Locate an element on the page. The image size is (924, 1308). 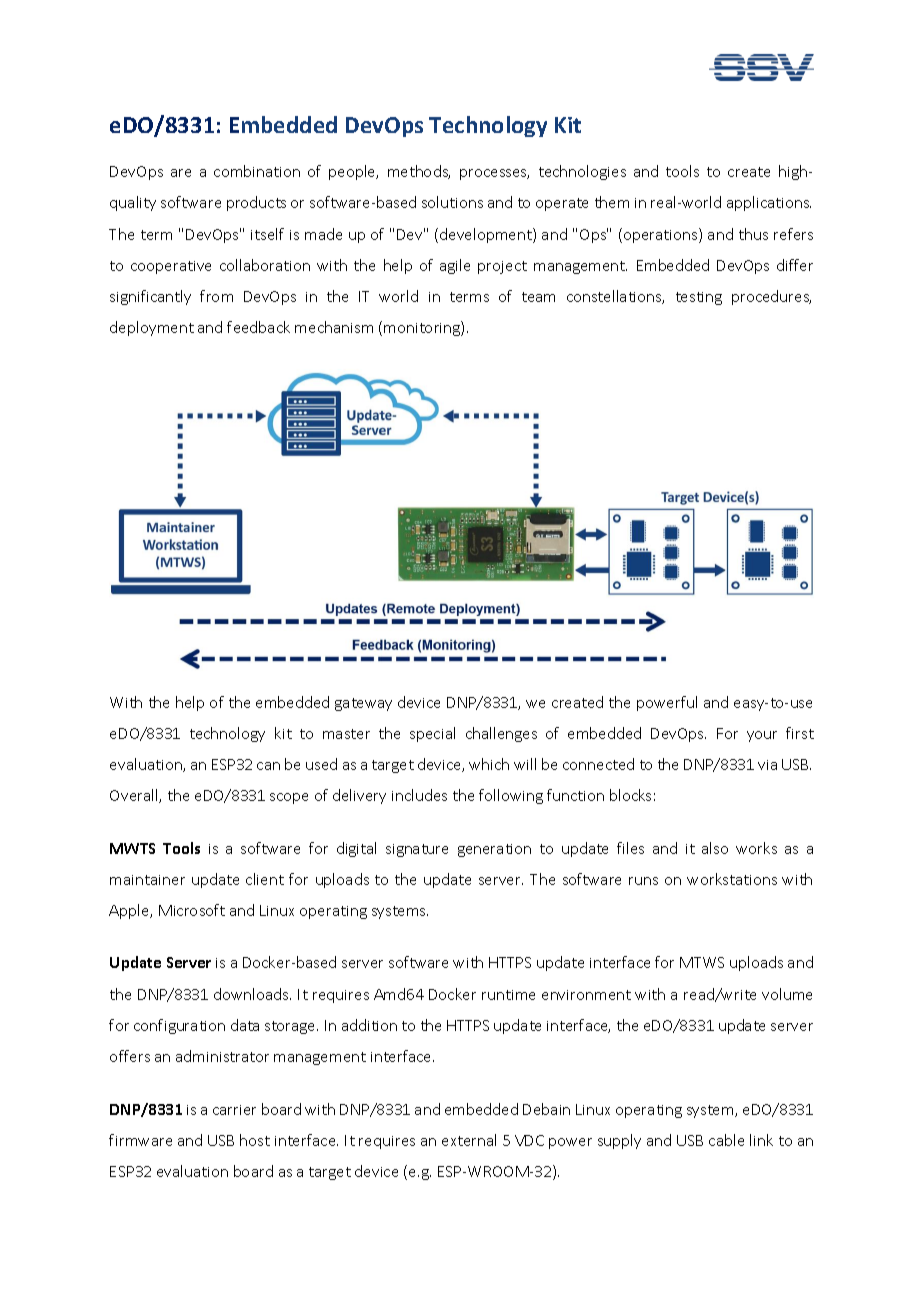
applications is located at coordinates (769, 203).
